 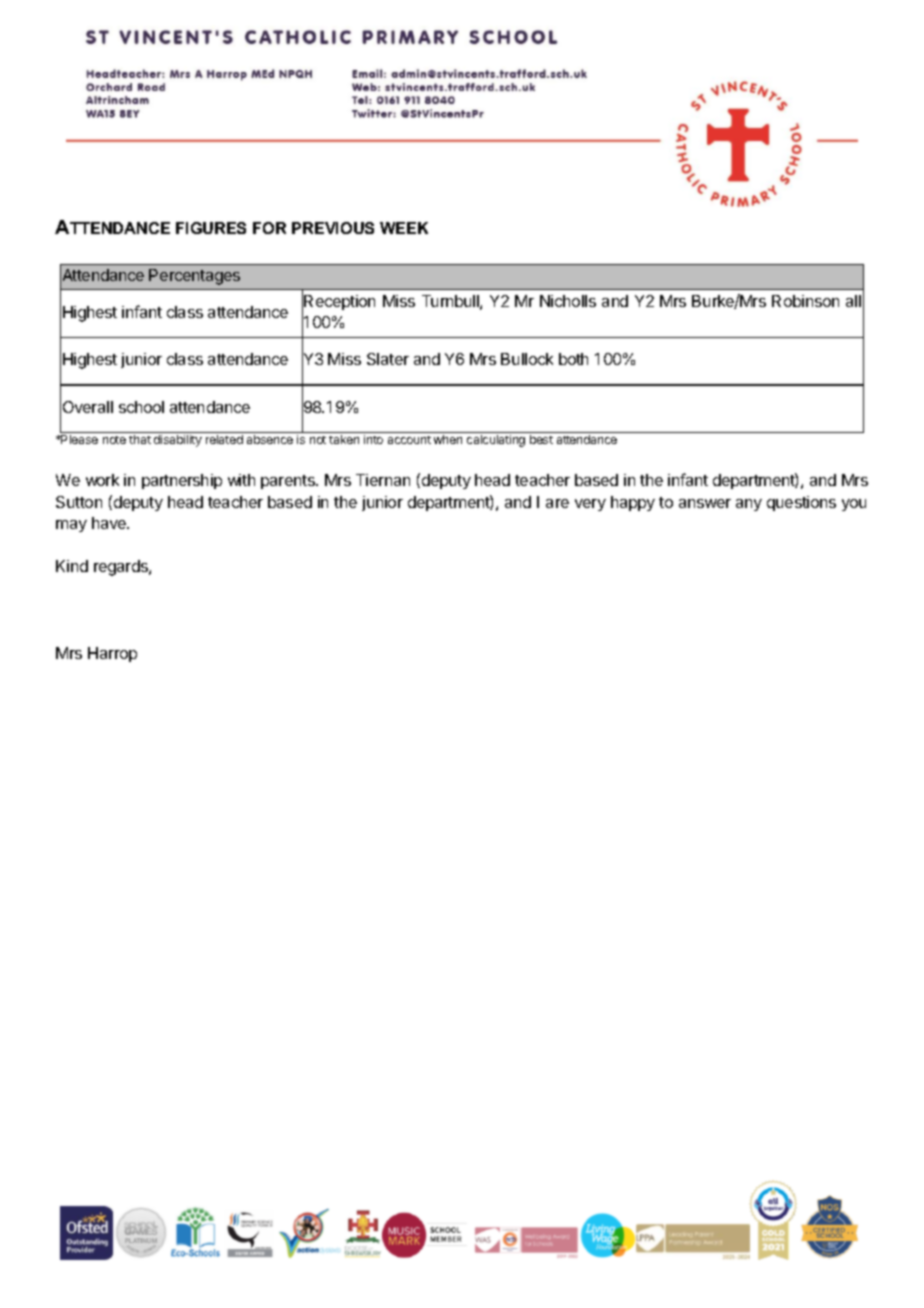 What do you see at coordinates (527, 359) in the screenshot?
I see `Bullock` at bounding box center [527, 359].
